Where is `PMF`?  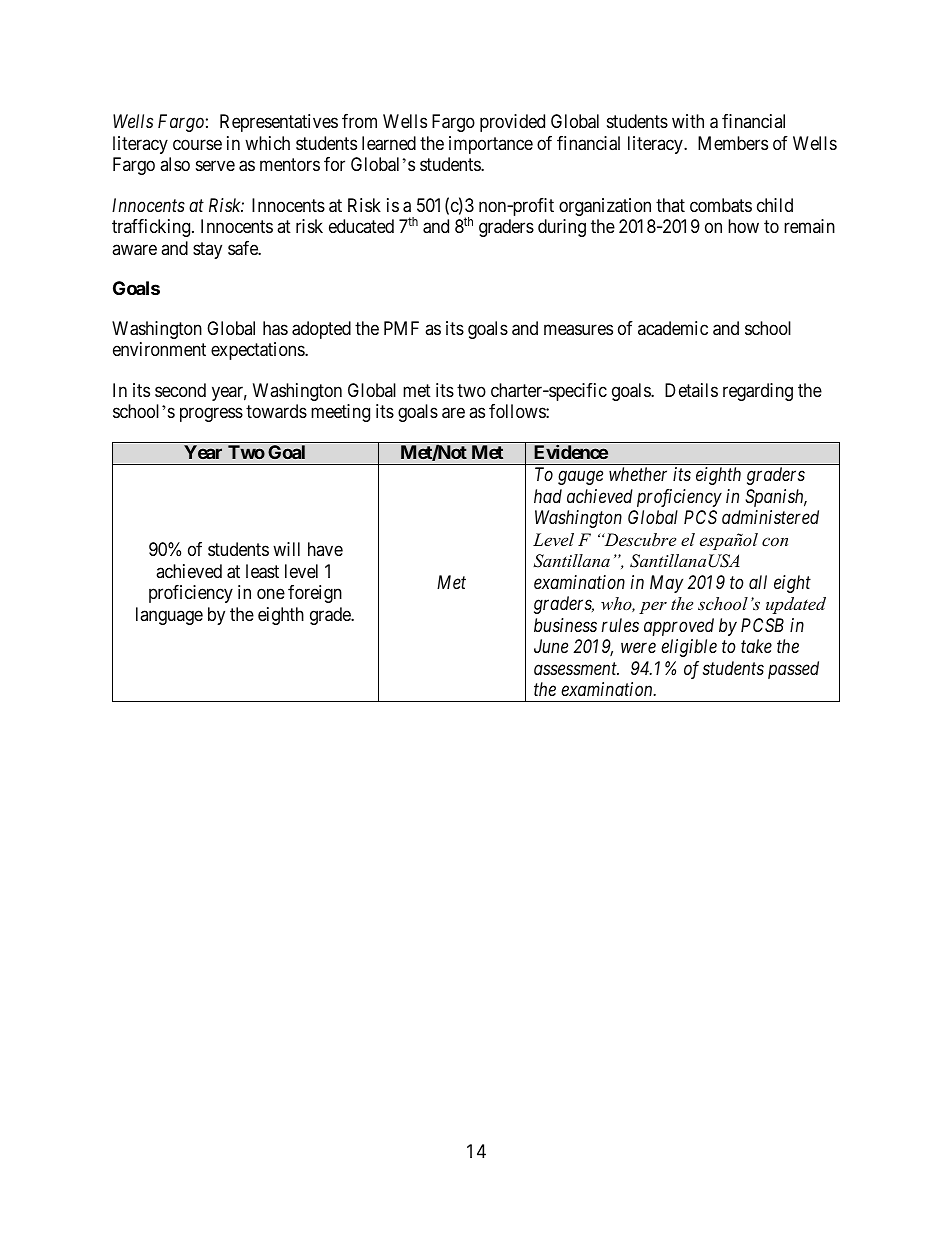 PMF is located at coordinates (401, 328).
